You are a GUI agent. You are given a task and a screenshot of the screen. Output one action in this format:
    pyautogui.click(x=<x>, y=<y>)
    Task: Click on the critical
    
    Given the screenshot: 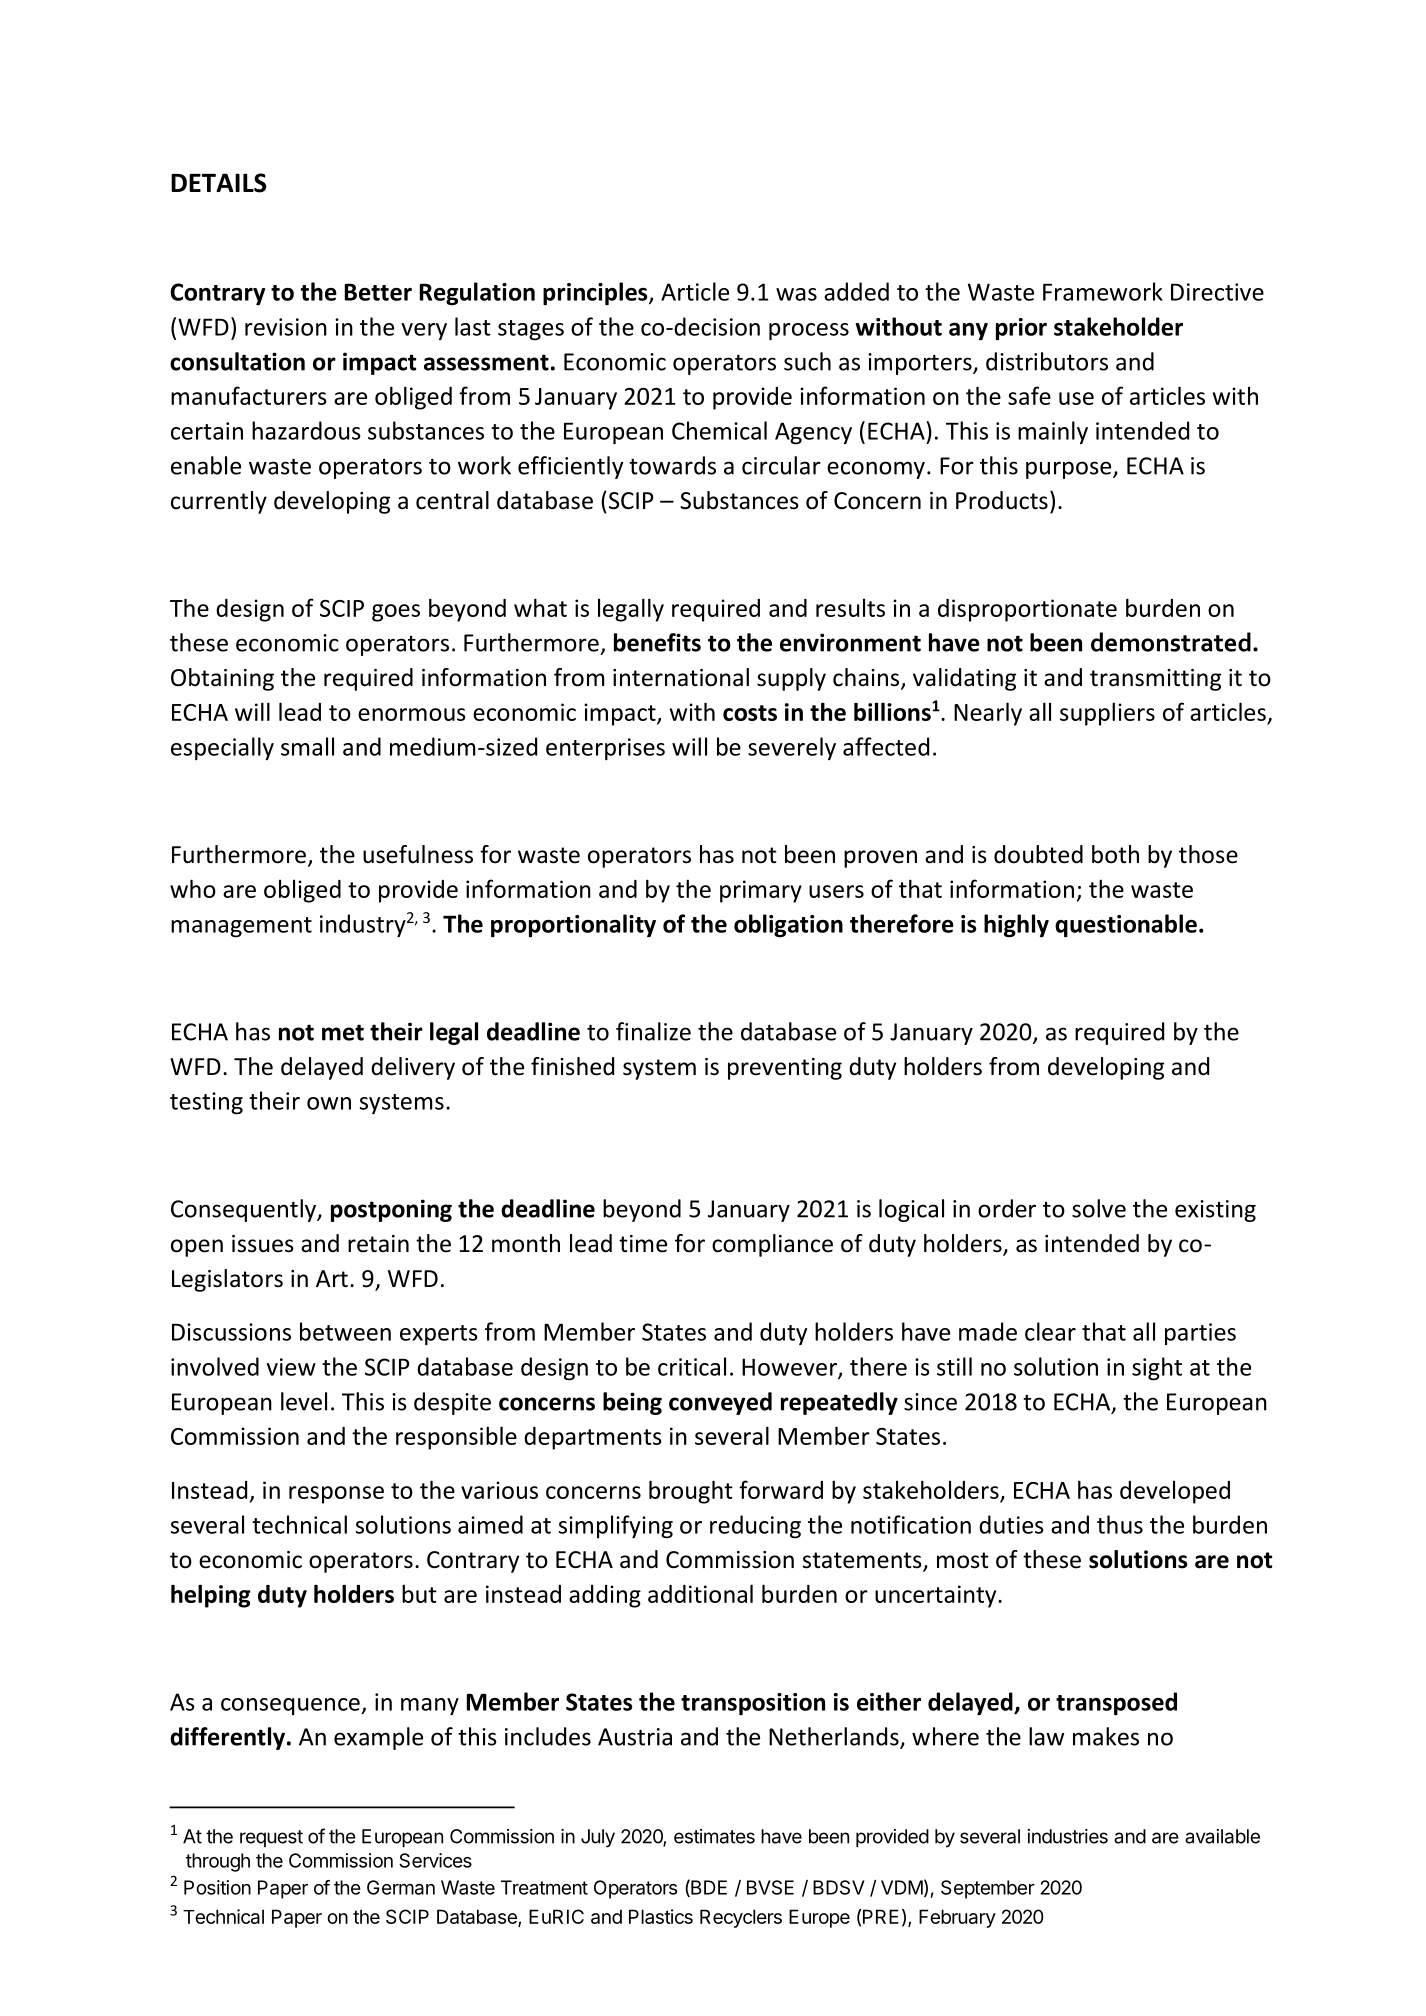 What is the action you would take?
    pyautogui.click(x=692, y=1366)
